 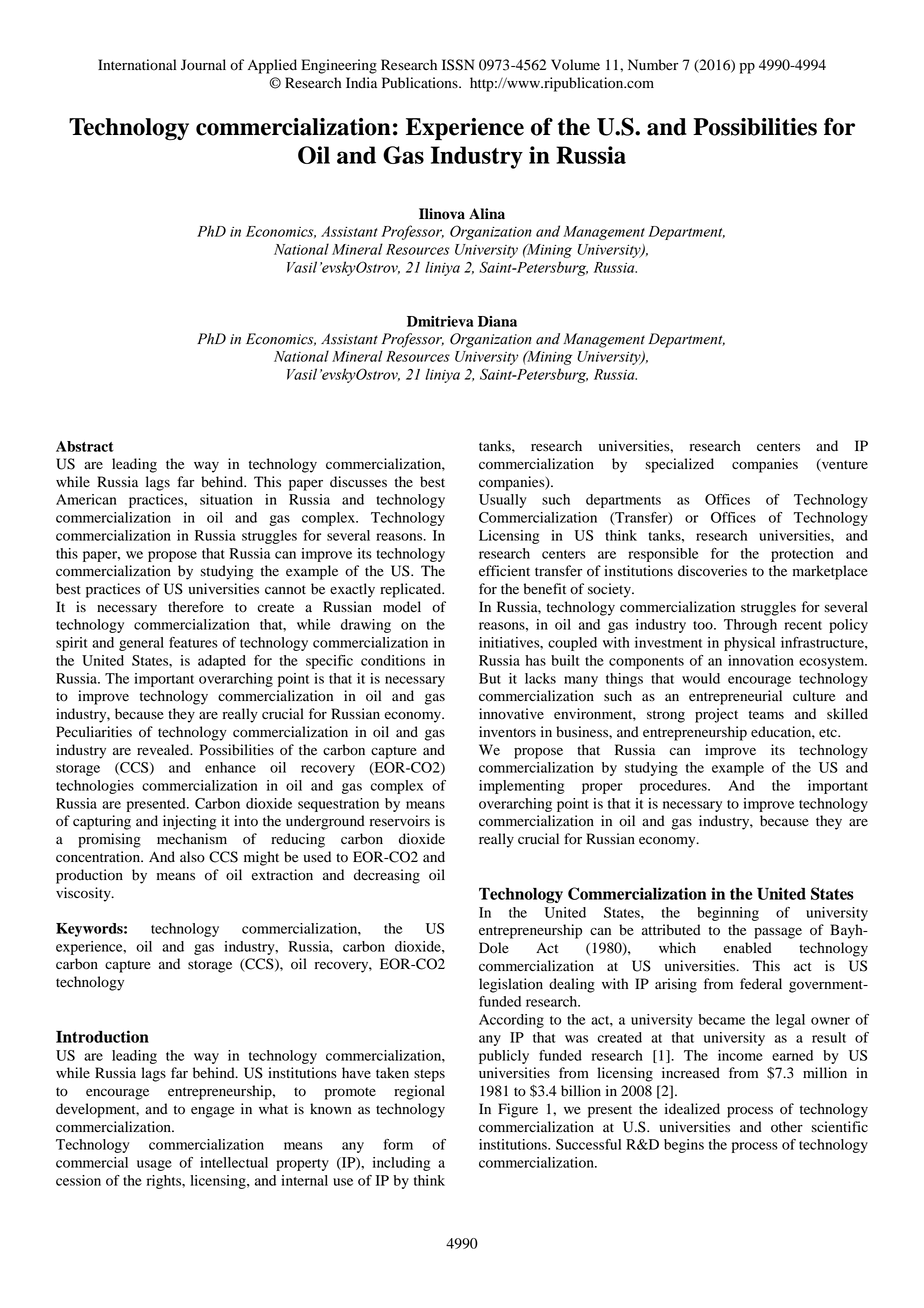 I want to click on Number, so click(x=653, y=65).
